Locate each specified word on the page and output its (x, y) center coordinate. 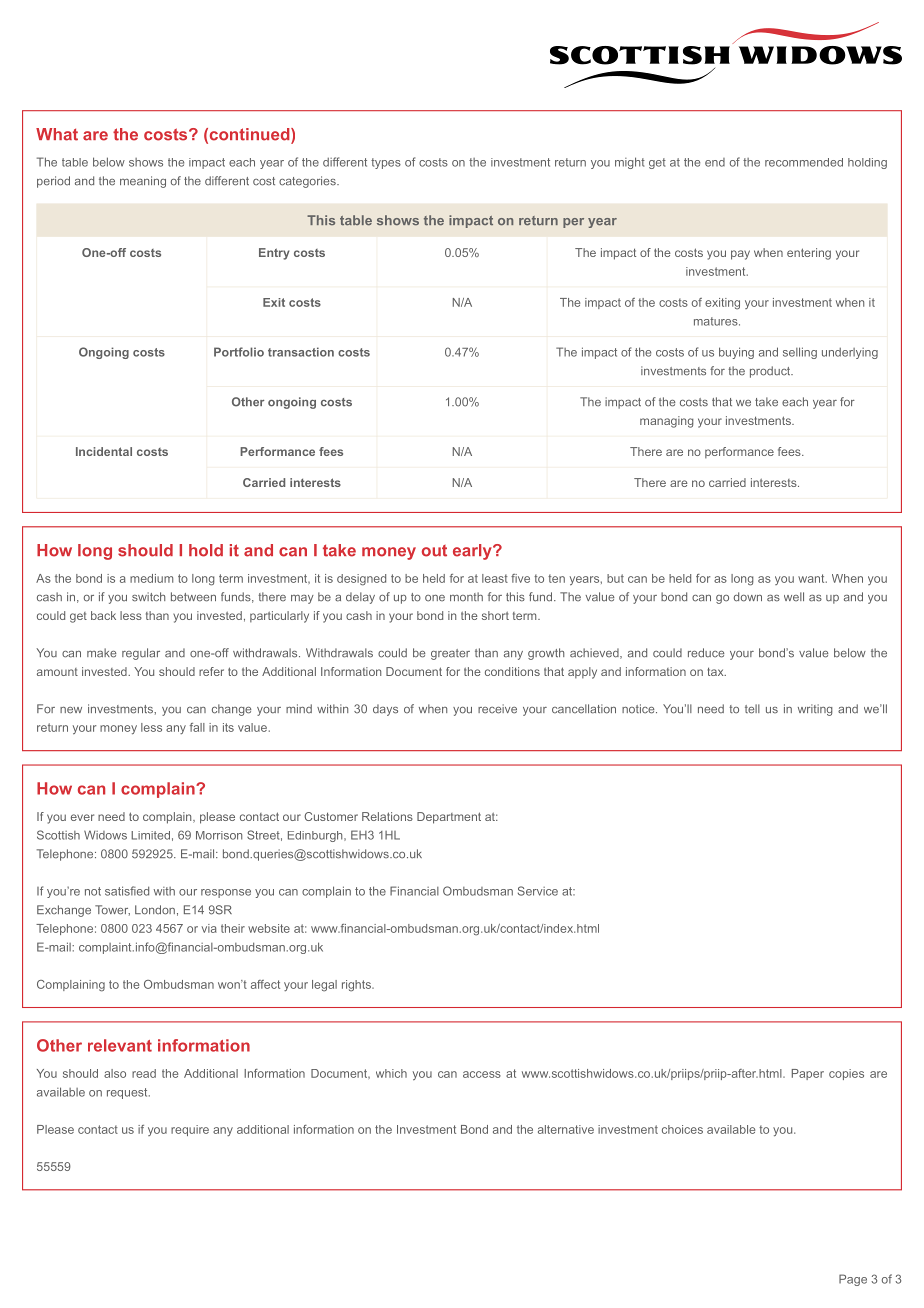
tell (752, 709)
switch (148, 597)
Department (449, 818)
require (190, 1130)
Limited (150, 835)
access (482, 1074)
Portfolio (239, 352)
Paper (808, 1074)
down (748, 597)
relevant (120, 1045)
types (386, 163)
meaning (143, 182)
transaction (301, 352)
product (771, 372)
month (466, 596)
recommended (804, 162)
